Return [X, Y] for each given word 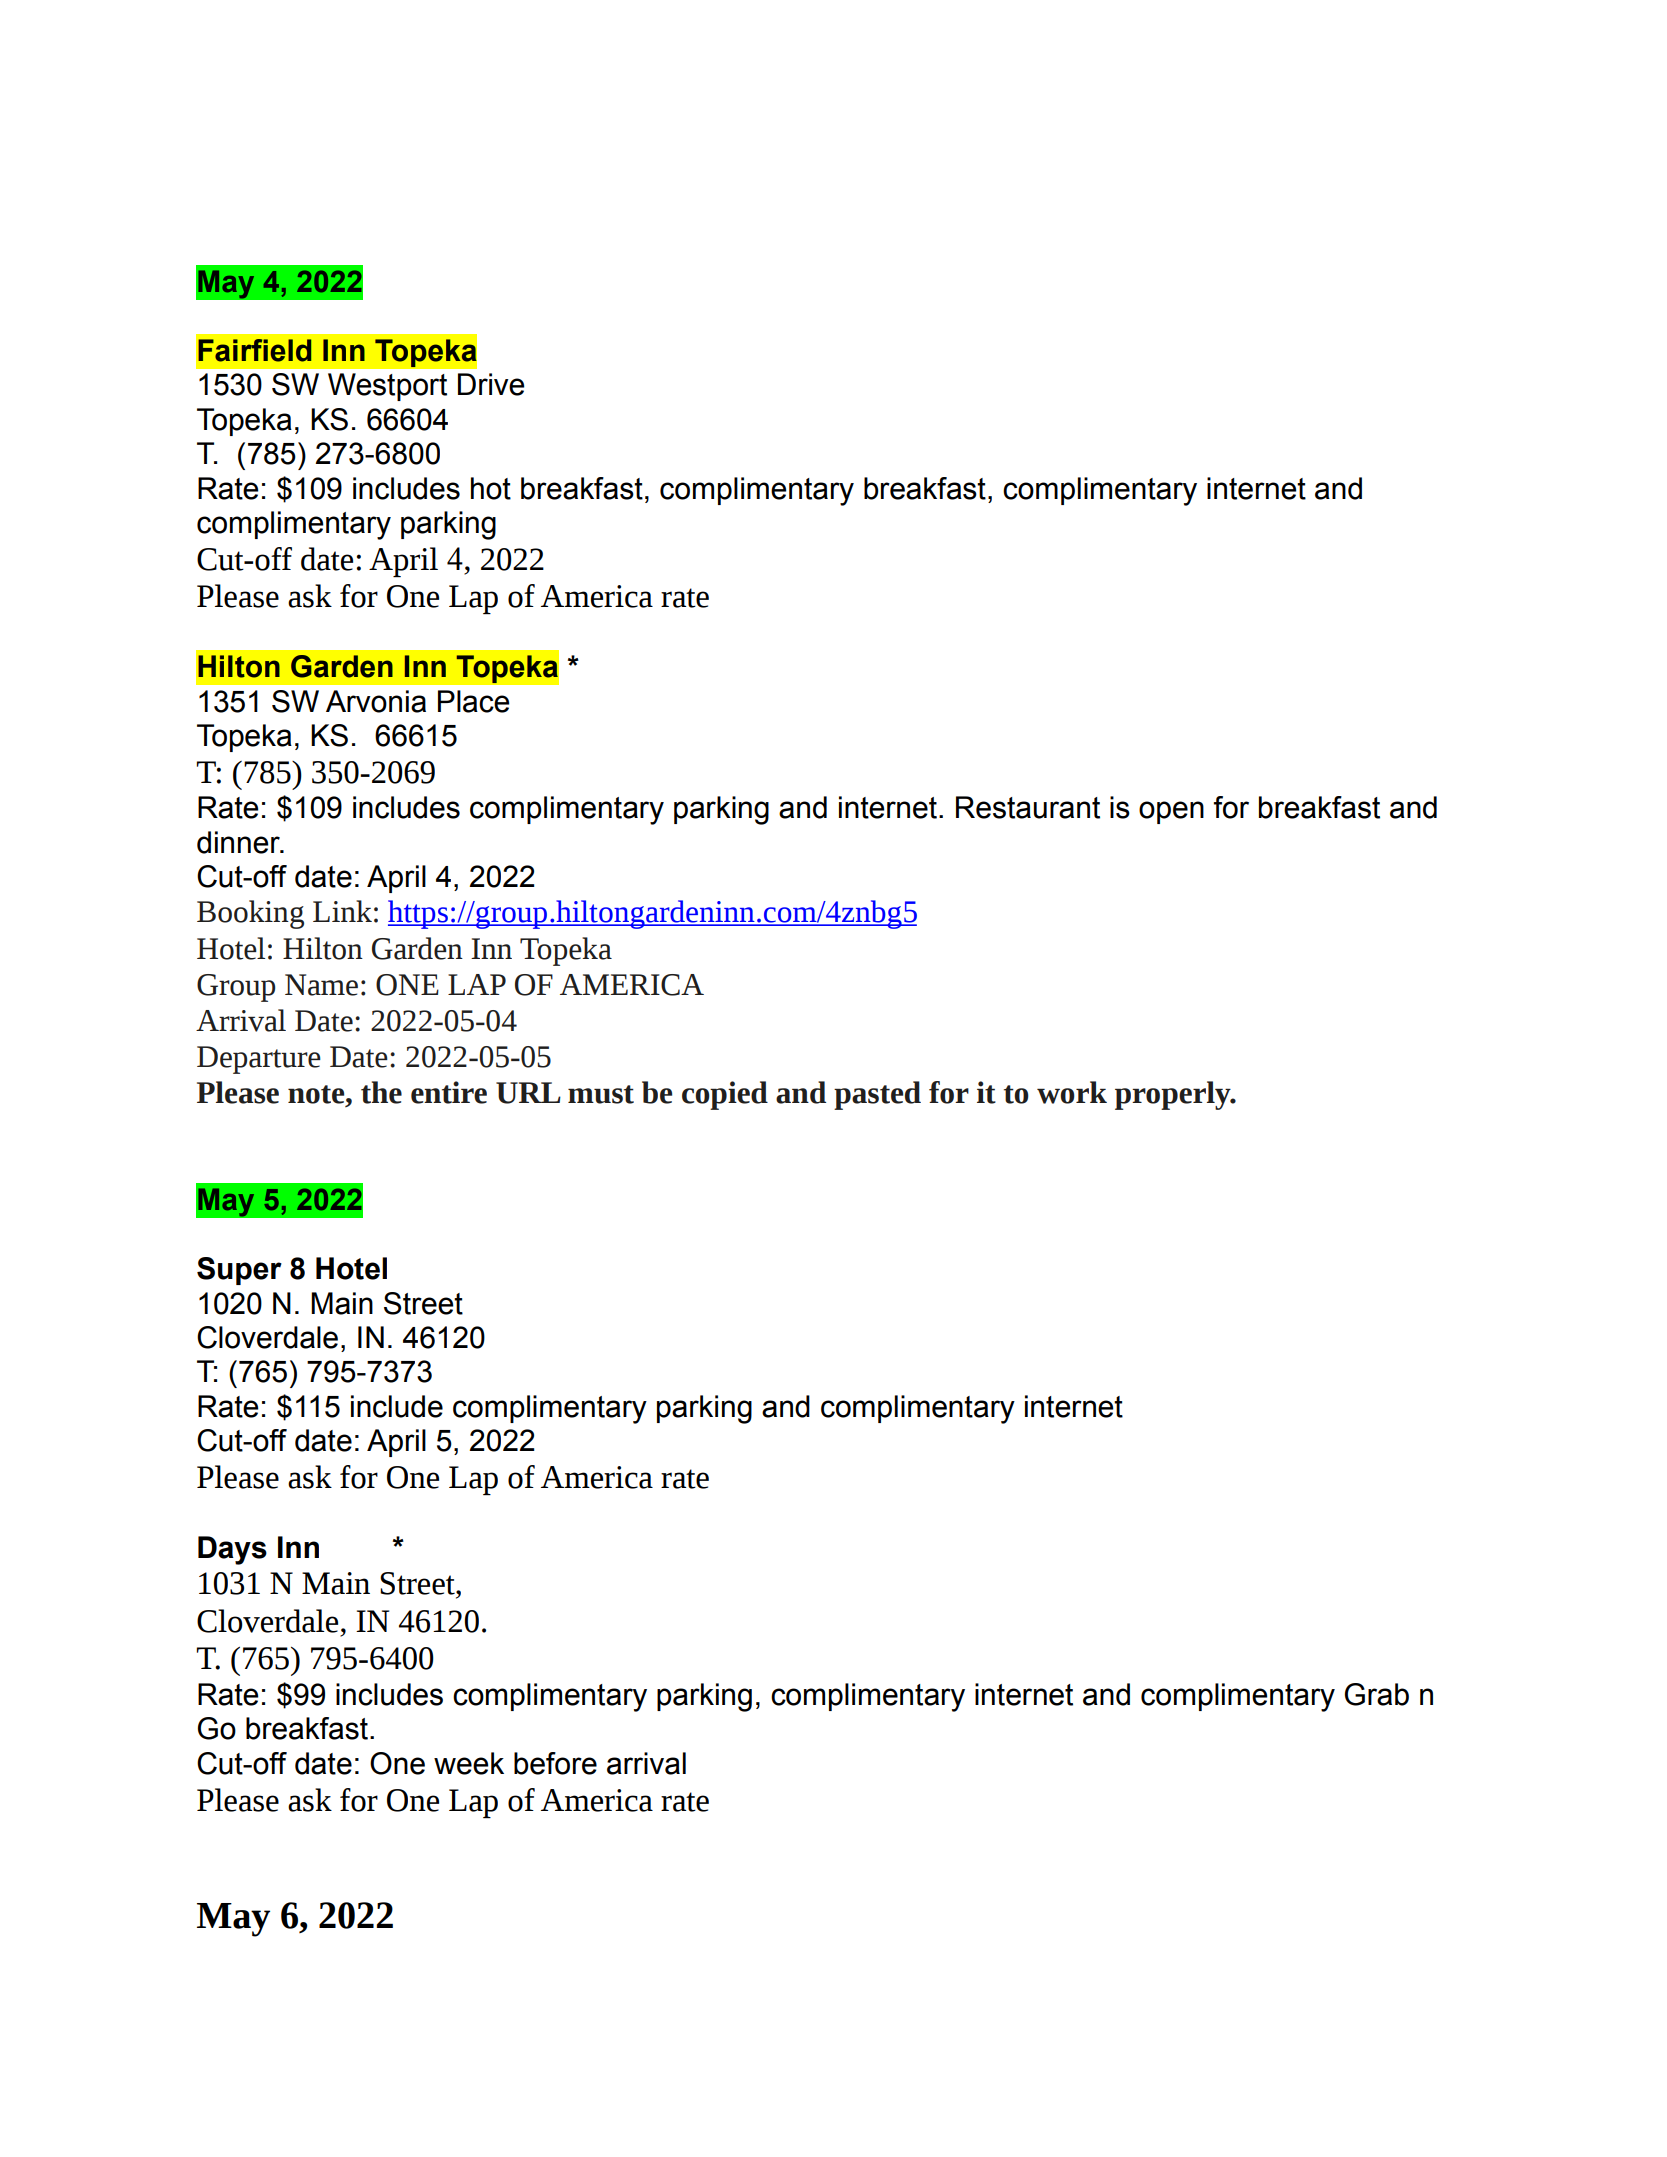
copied [725, 1095]
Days [232, 1550]
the [381, 1092]
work [1072, 1092]
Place [474, 701]
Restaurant [1028, 807]
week [469, 1763]
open [1171, 812]
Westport [387, 387]
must [601, 1094]
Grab [1377, 1694]
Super [239, 1271]
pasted [877, 1095]
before [555, 1763]
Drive [491, 384]
